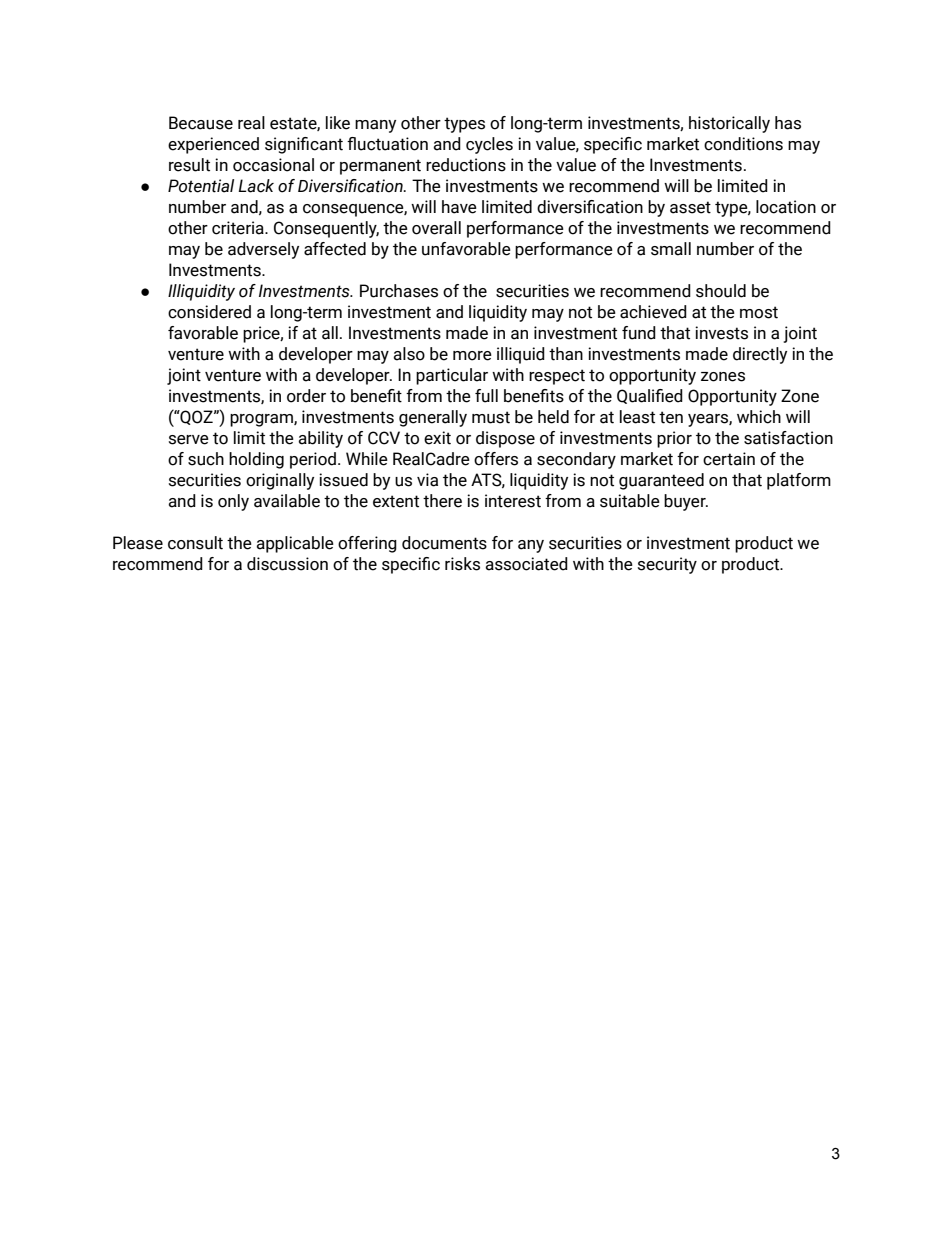 This image has width=952, height=1233. What do you see at coordinates (195, 543) in the image?
I see `consult` at bounding box center [195, 543].
